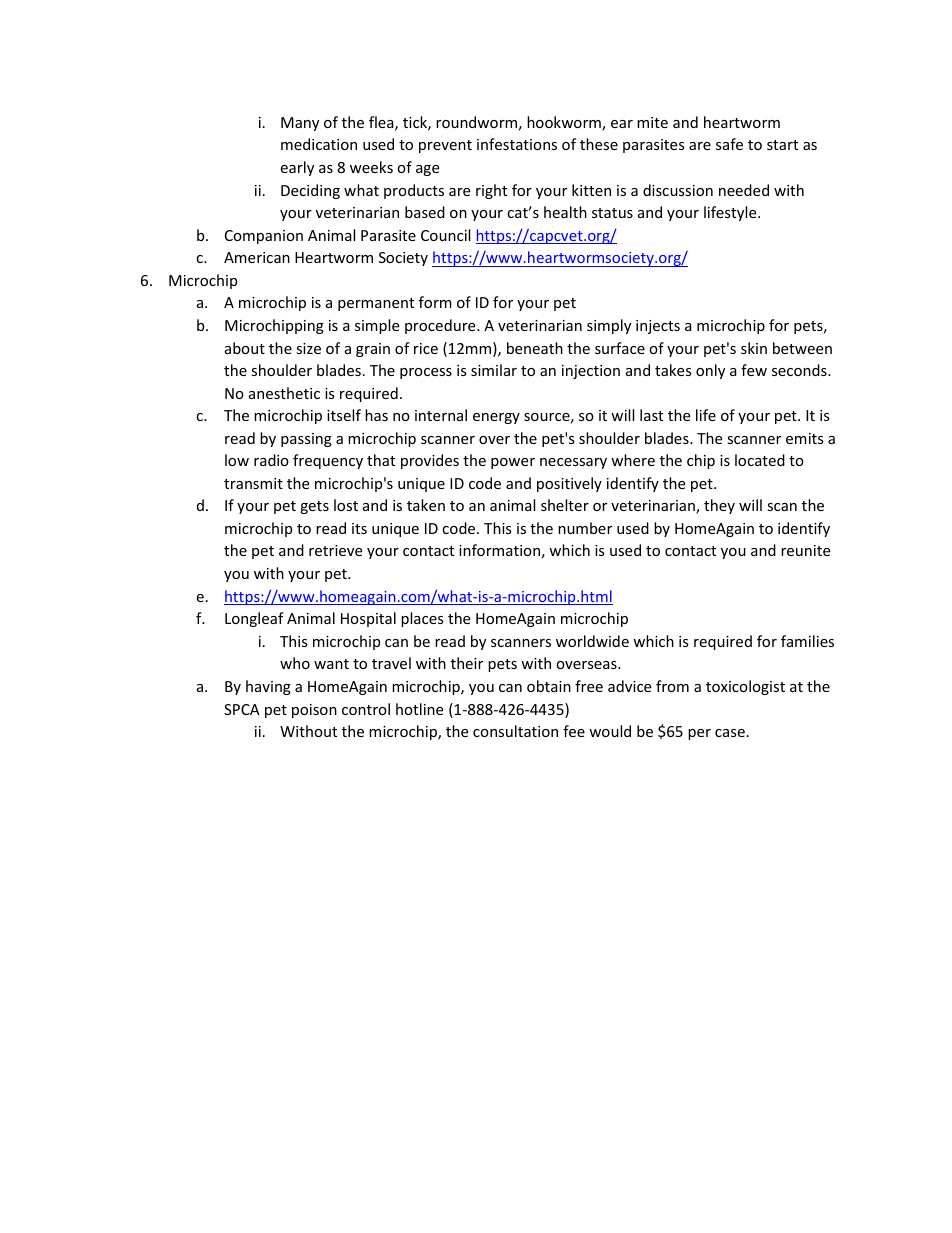 This document has width=952, height=1233. Describe the element at coordinates (496, 418) in the document. I see `energy` at that location.
